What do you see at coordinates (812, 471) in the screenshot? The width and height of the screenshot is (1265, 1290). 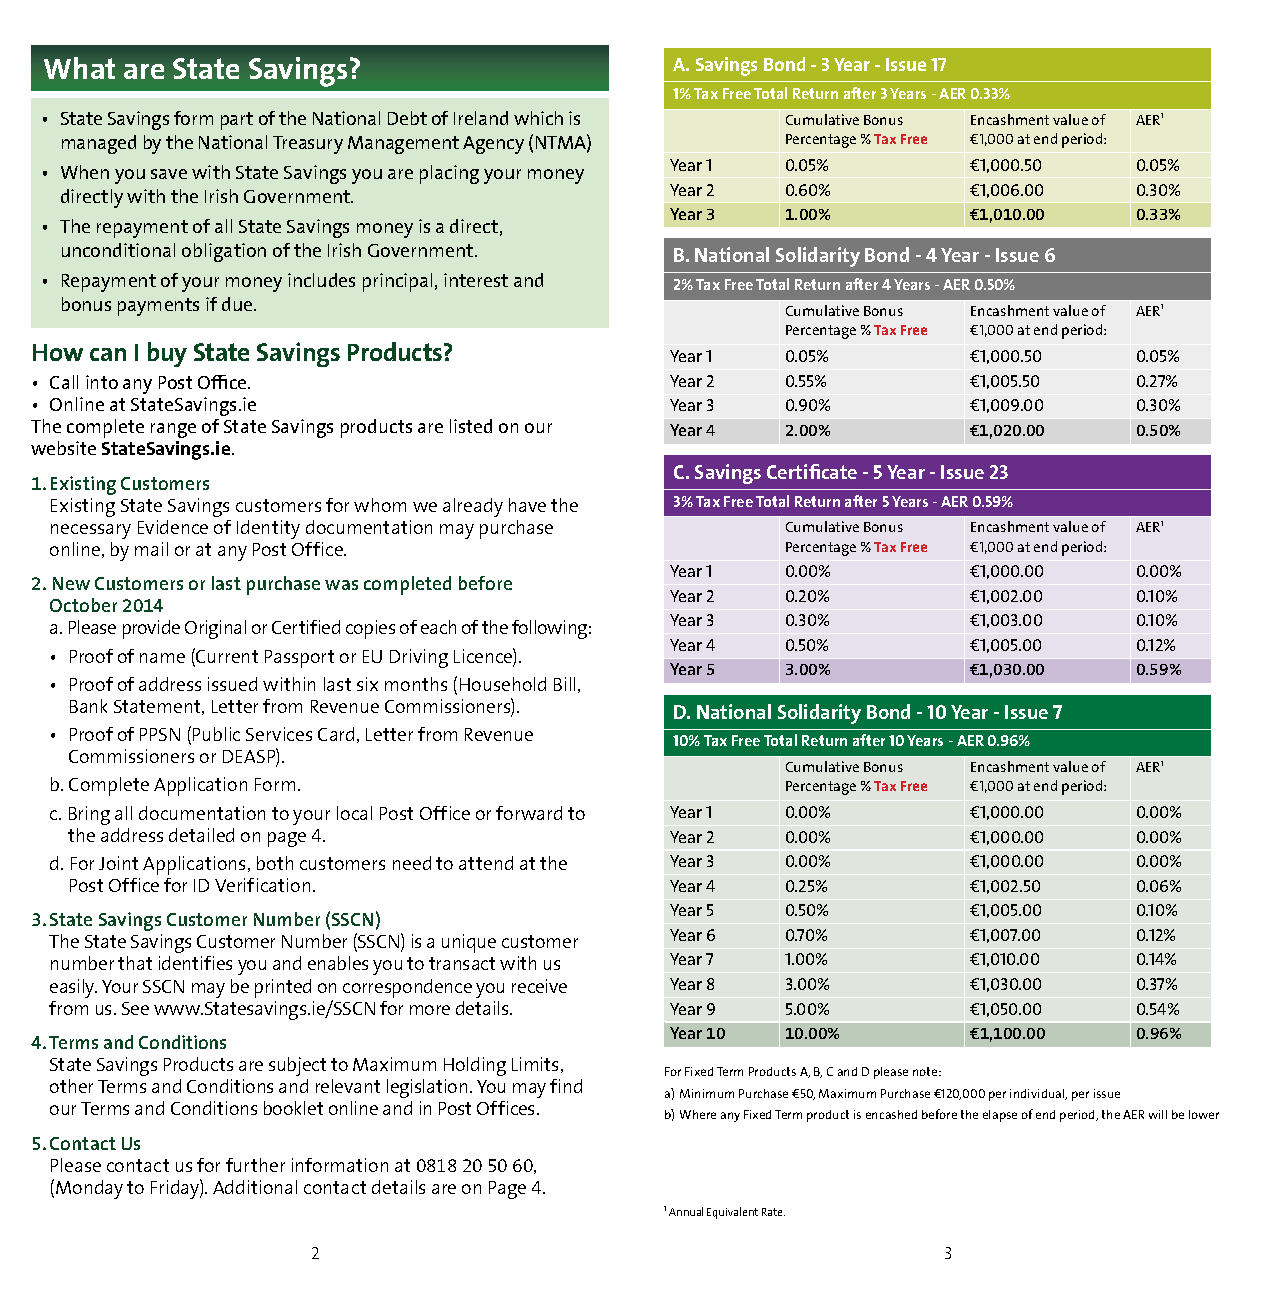 I see `Certificate` at bounding box center [812, 471].
